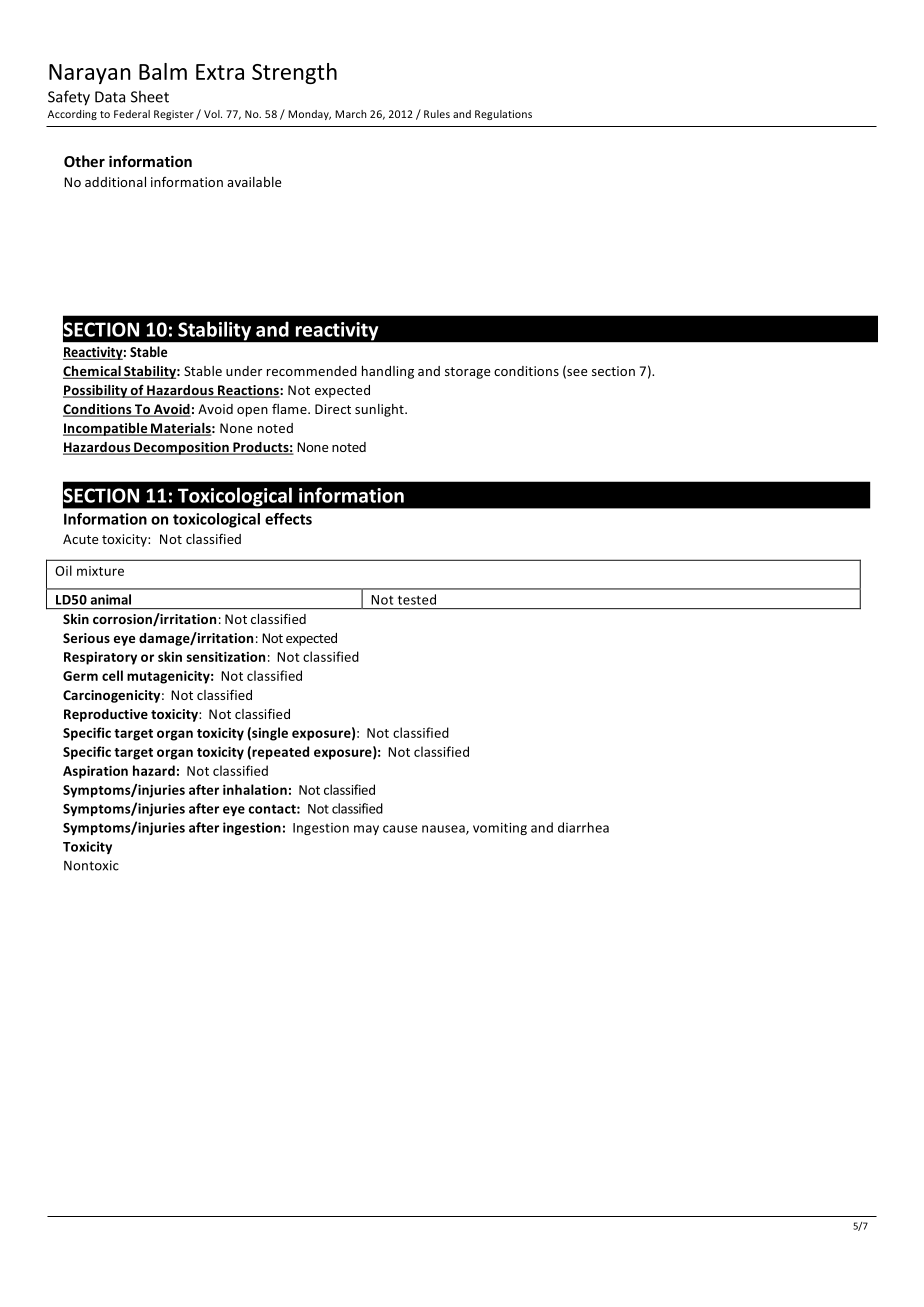 The height and width of the screenshot is (1307, 924). I want to click on Data, so click(110, 97).
